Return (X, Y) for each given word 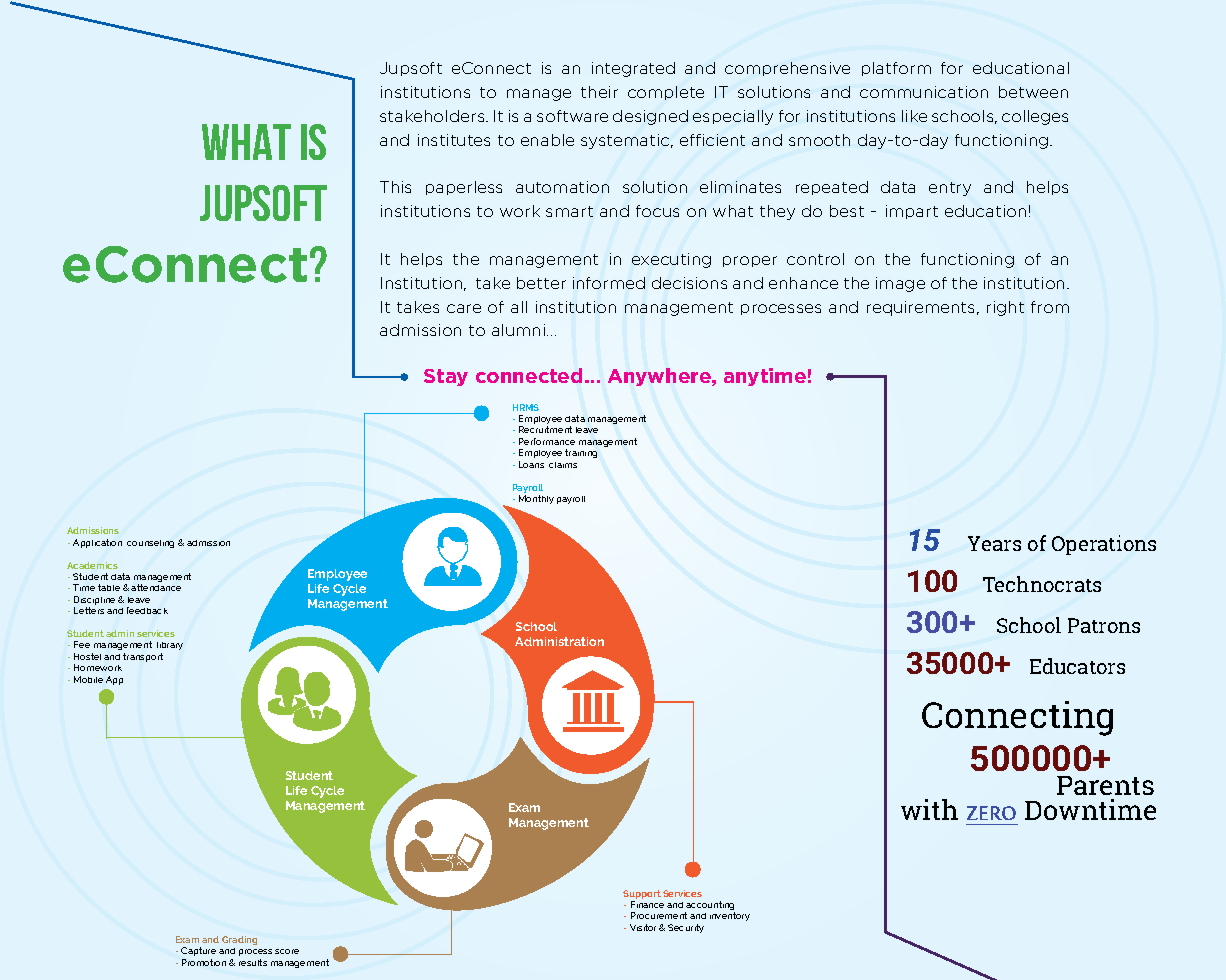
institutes (454, 140)
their (599, 92)
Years (994, 543)
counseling (150, 544)
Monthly (536, 499)
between (1033, 92)
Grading (239, 940)
